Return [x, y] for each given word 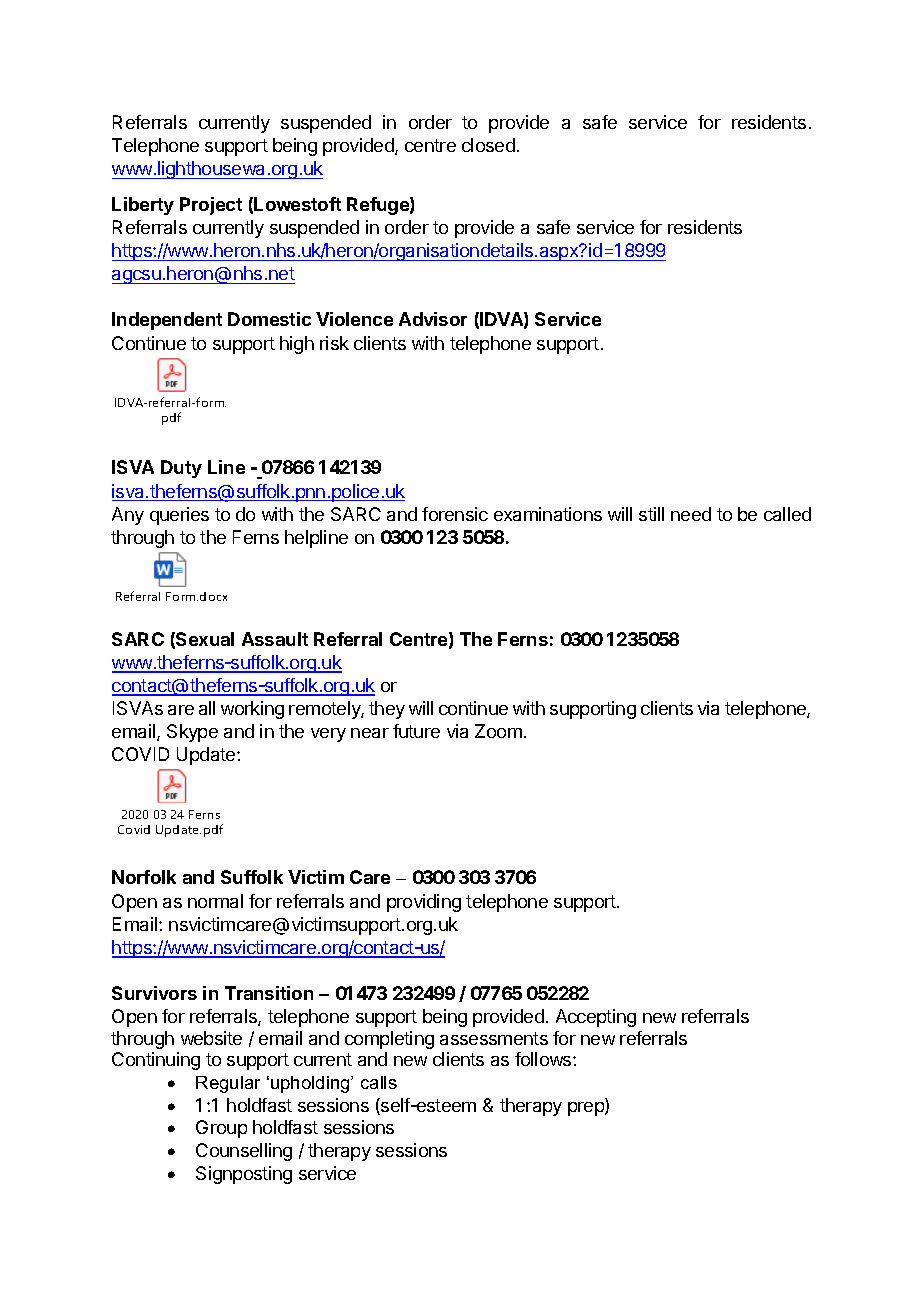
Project [211, 206]
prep [587, 1109]
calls [379, 1082]
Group [221, 1129]
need [691, 514]
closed [488, 145]
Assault [275, 639]
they [387, 710]
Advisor [433, 319]
